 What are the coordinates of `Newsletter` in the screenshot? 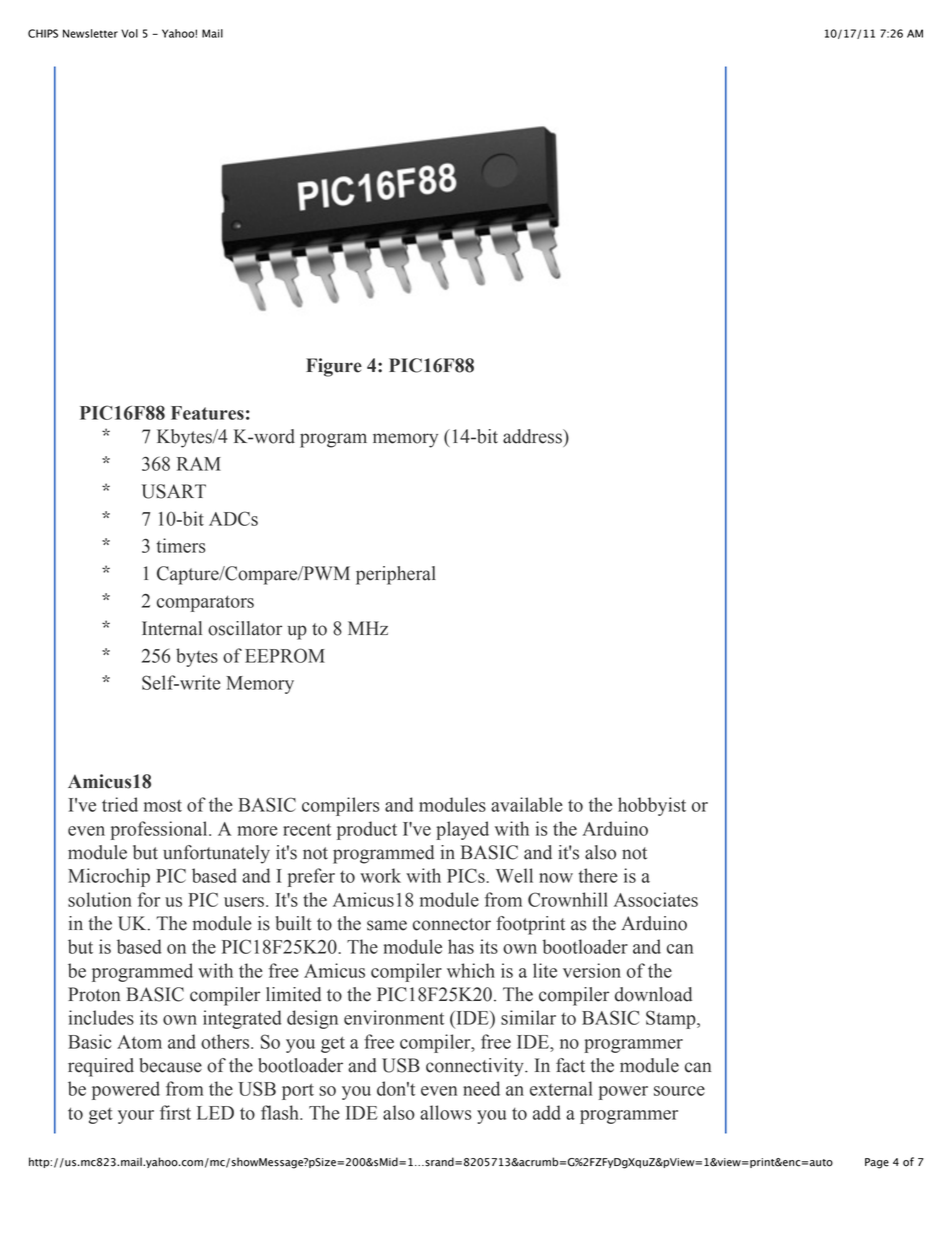 It's located at (90, 33).
